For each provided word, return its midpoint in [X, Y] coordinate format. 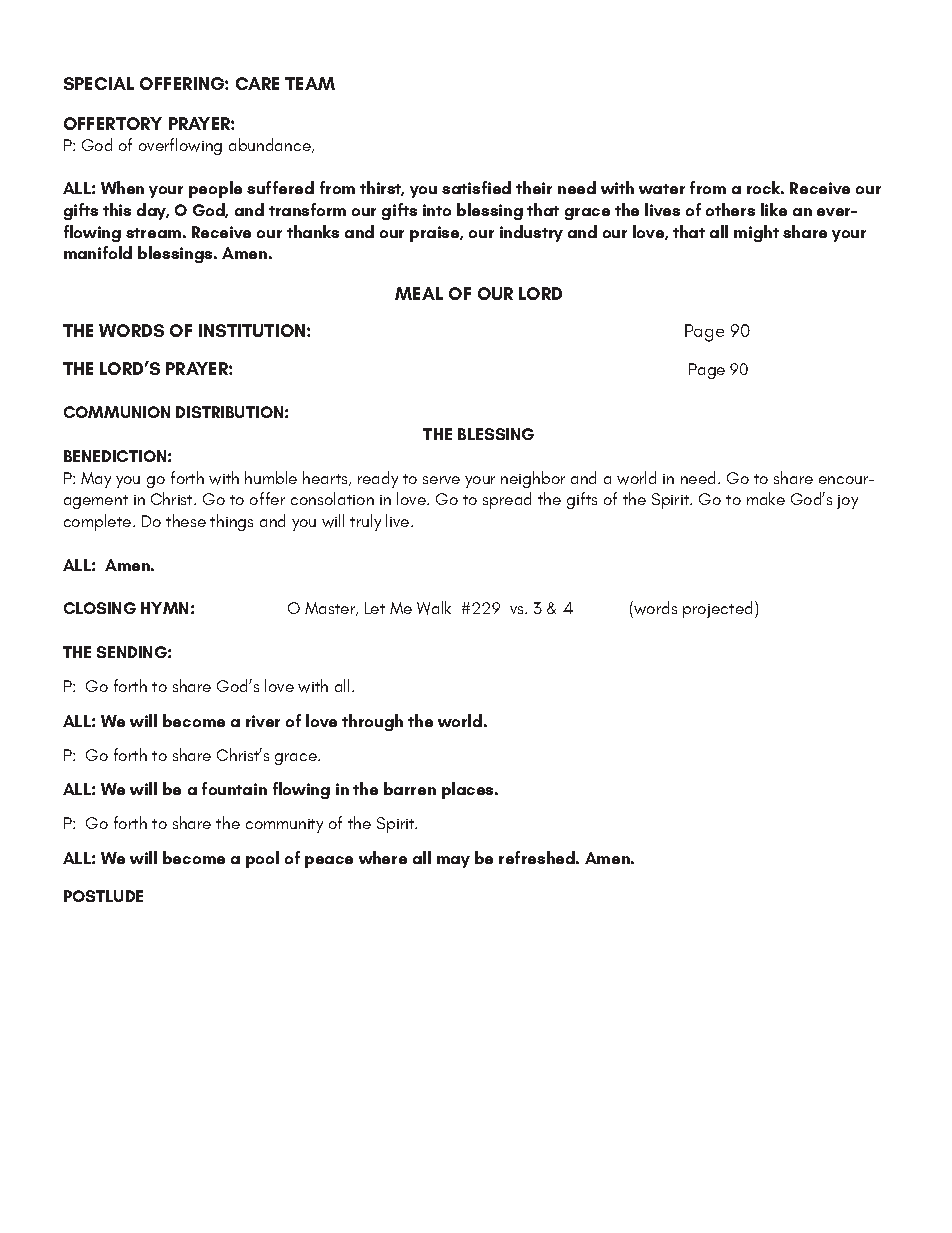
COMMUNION [117, 412]
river [263, 721]
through [372, 722]
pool [262, 859]
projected [717, 609]
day [153, 211]
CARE [257, 83]
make [766, 498]
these [186, 520]
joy [847, 502]
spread [507, 500]
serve [441, 480]
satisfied [476, 187]
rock [765, 187]
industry [531, 233]
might [756, 233]
